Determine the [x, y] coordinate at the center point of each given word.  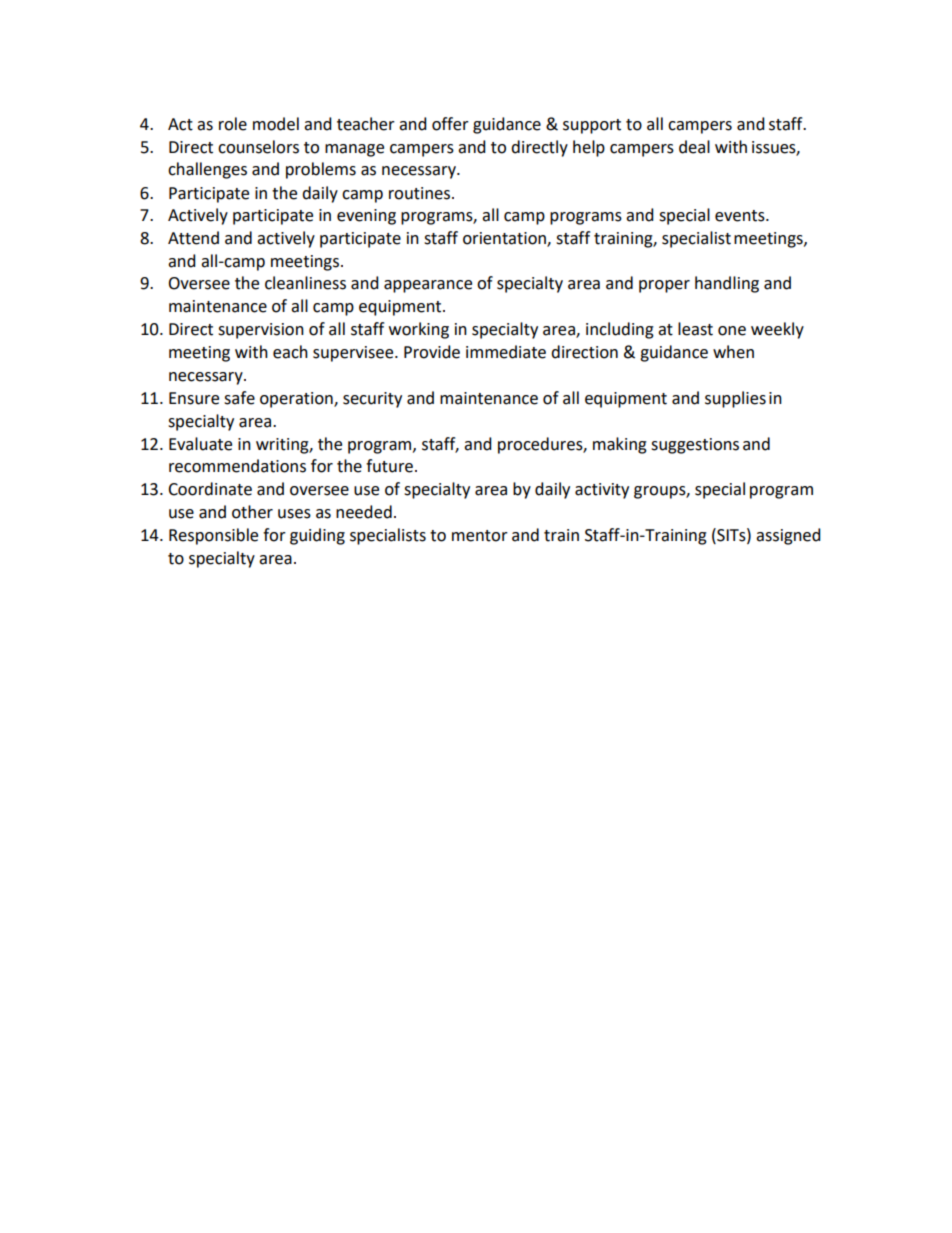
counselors [258, 147]
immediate [506, 352]
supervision [261, 331]
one [732, 331]
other [252, 512]
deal [694, 147]
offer [450, 124]
